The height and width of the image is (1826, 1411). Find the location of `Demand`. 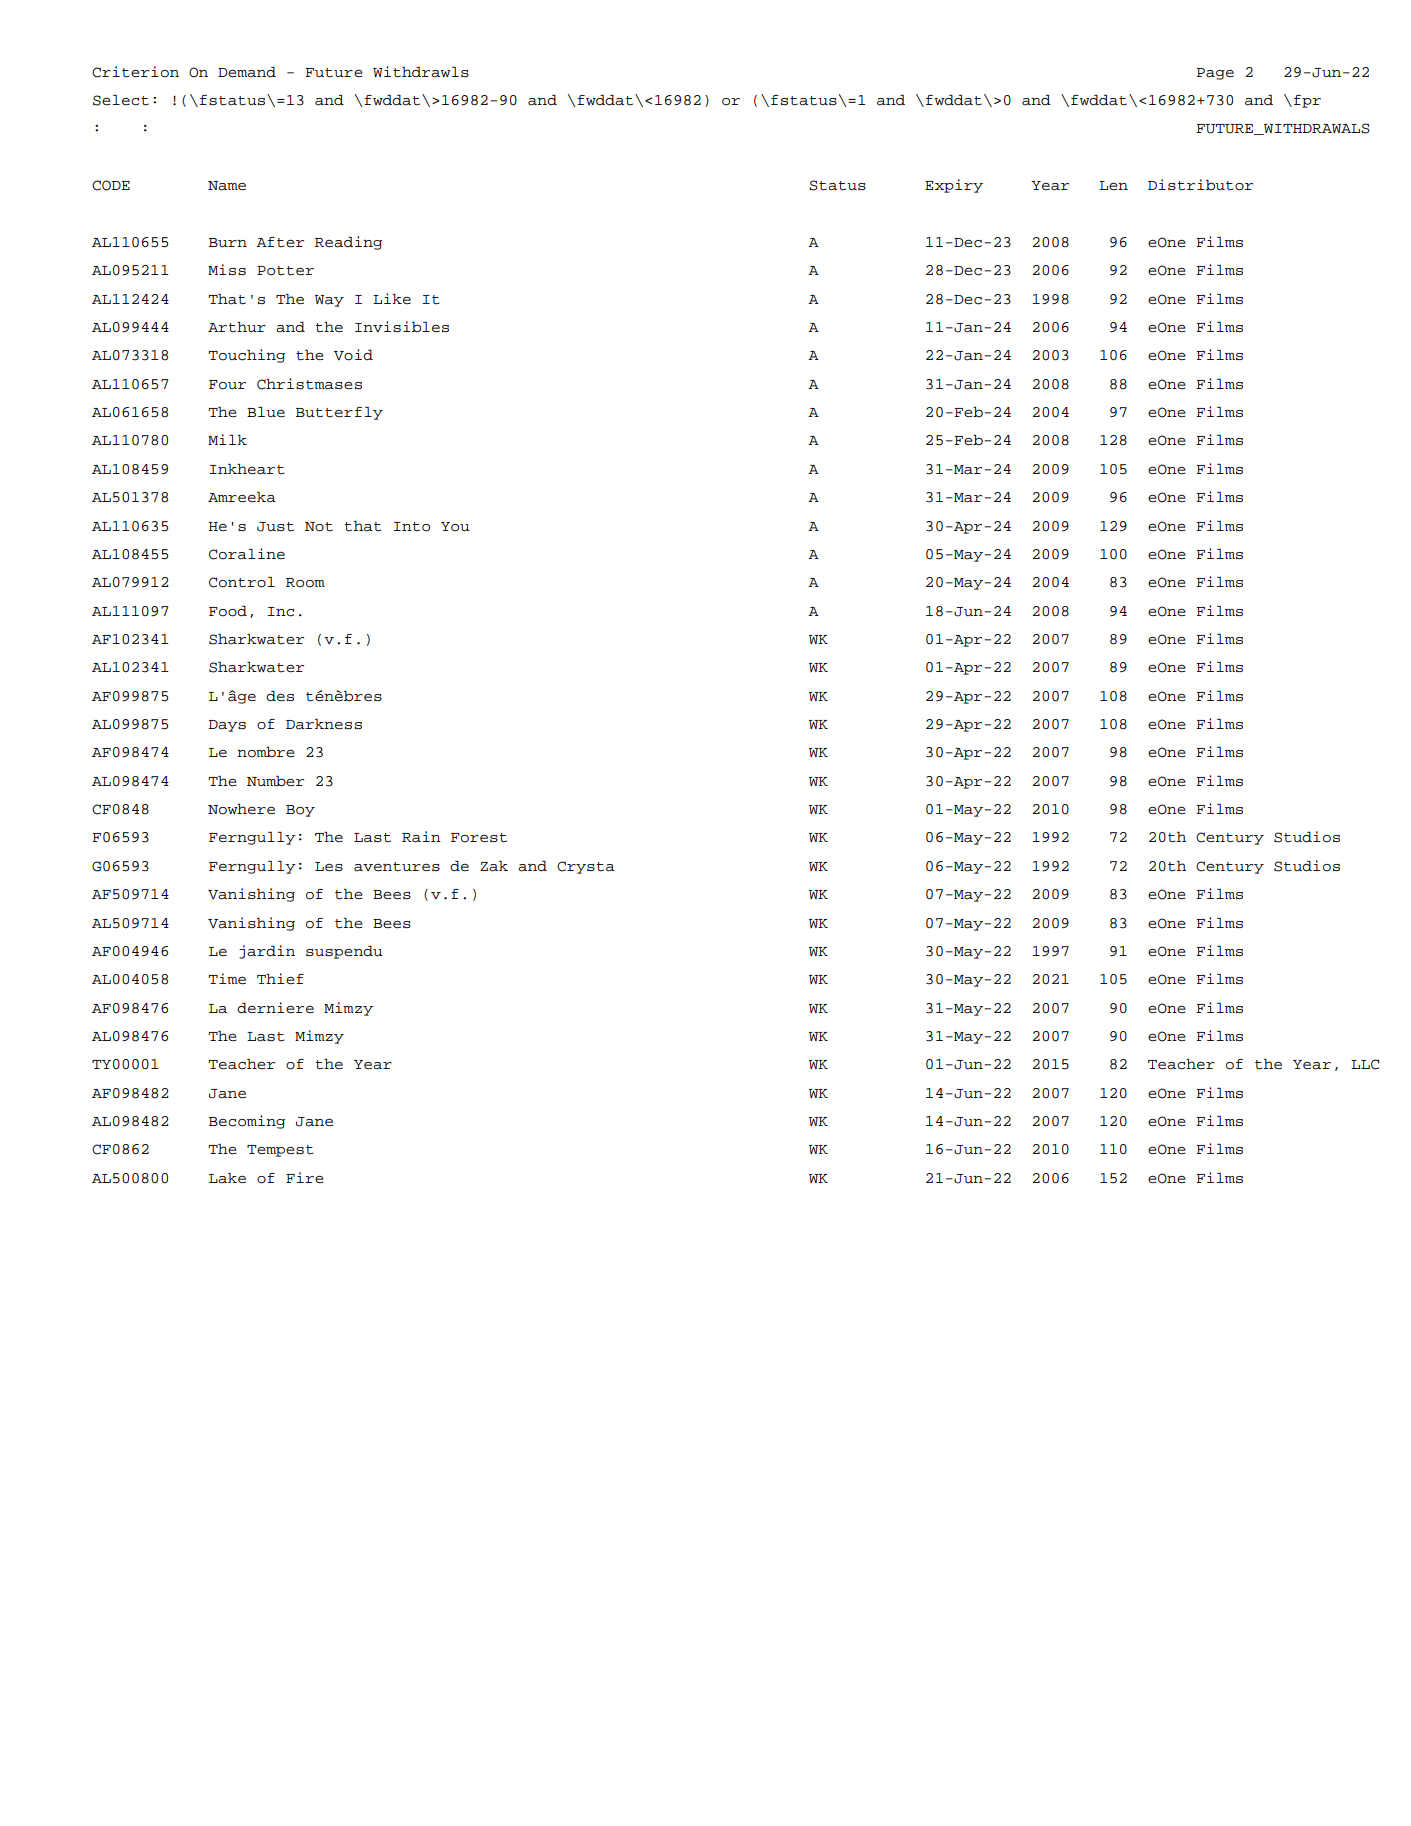

Demand is located at coordinates (247, 72).
